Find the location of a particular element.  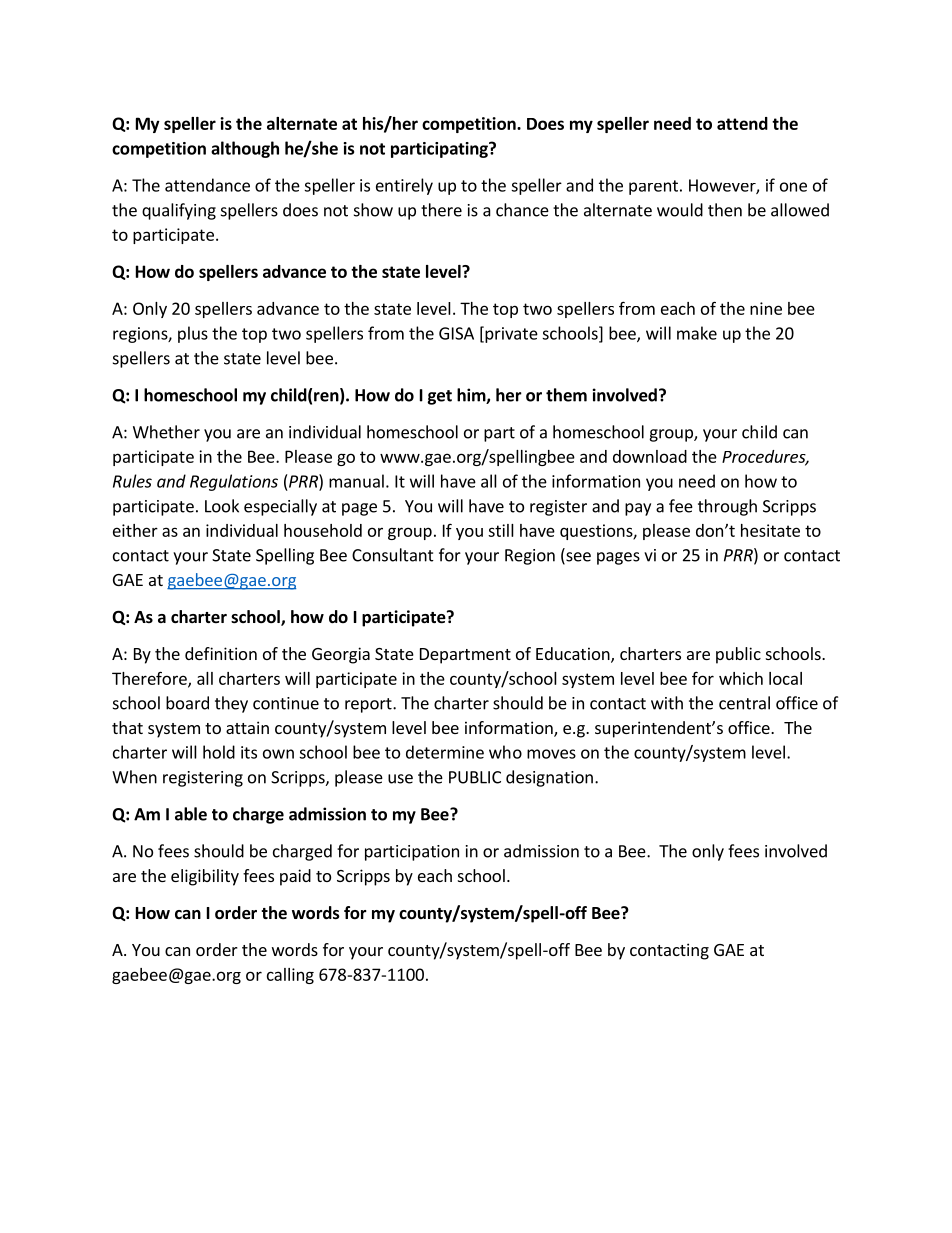

central is located at coordinates (744, 703).
